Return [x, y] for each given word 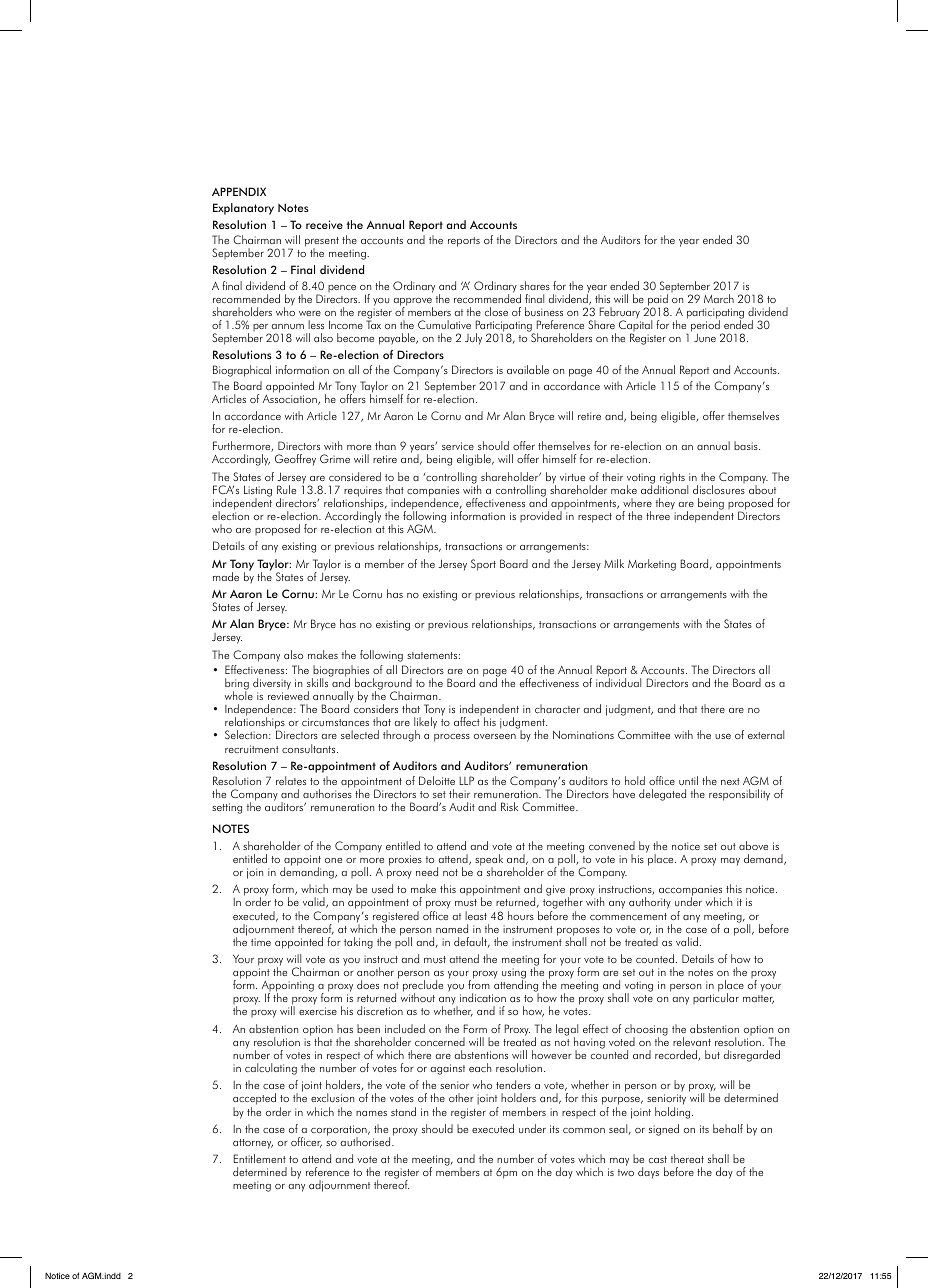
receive [324, 224]
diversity [272, 684]
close [496, 311]
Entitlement [260, 1158]
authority [650, 903]
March [719, 298]
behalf [728, 1128]
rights [671, 479]
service [458, 446]
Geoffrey [295, 460]
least [476, 915]
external [766, 734]
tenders [513, 1084]
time [261, 942]
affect [467, 721]
